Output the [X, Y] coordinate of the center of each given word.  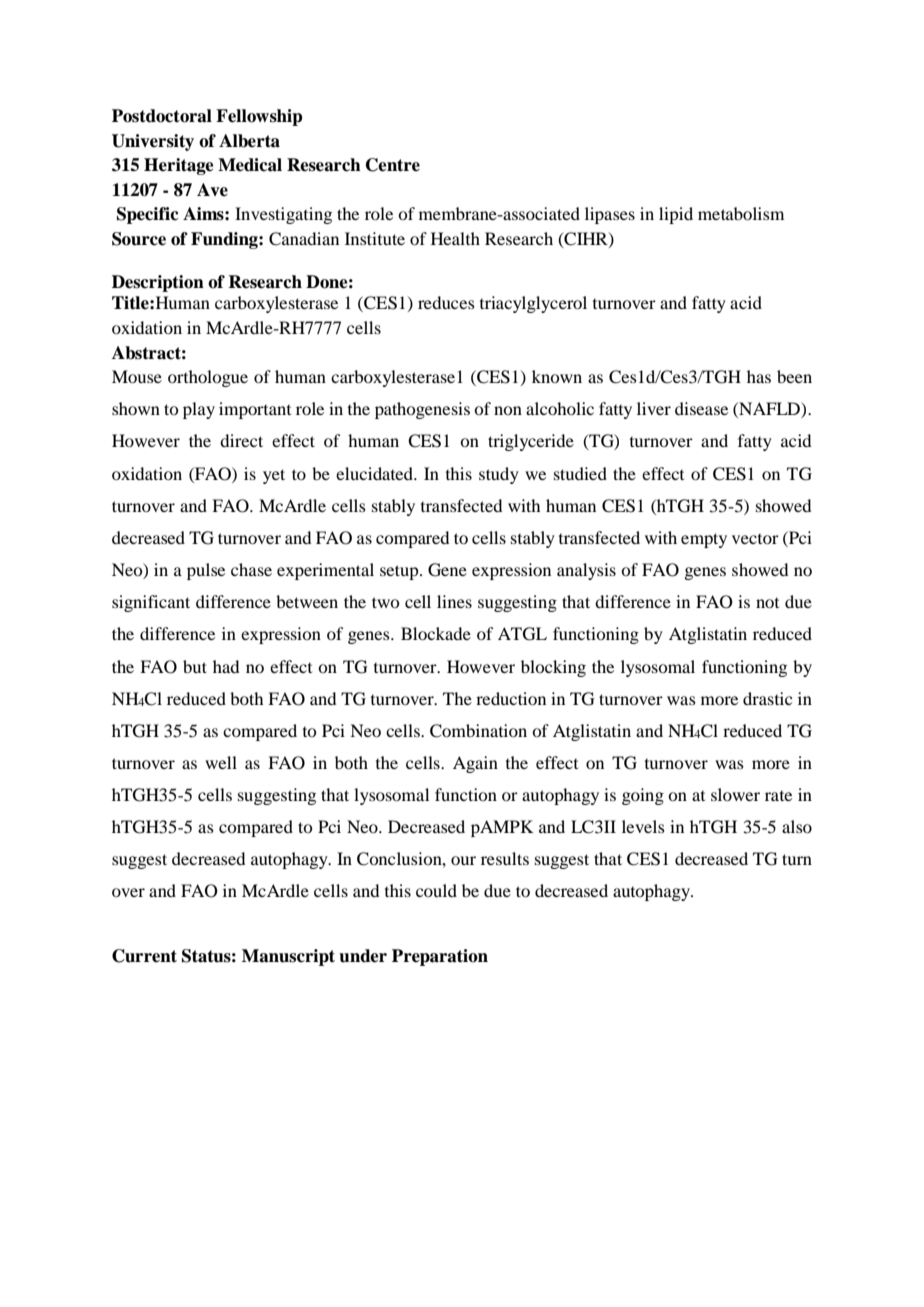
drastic [767, 698]
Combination [478, 731]
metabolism [741, 213]
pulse [206, 571]
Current [144, 956]
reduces [446, 302]
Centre [393, 165]
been [794, 376]
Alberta [249, 141]
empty [704, 540]
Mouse [137, 376]
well [221, 762]
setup [400, 572]
